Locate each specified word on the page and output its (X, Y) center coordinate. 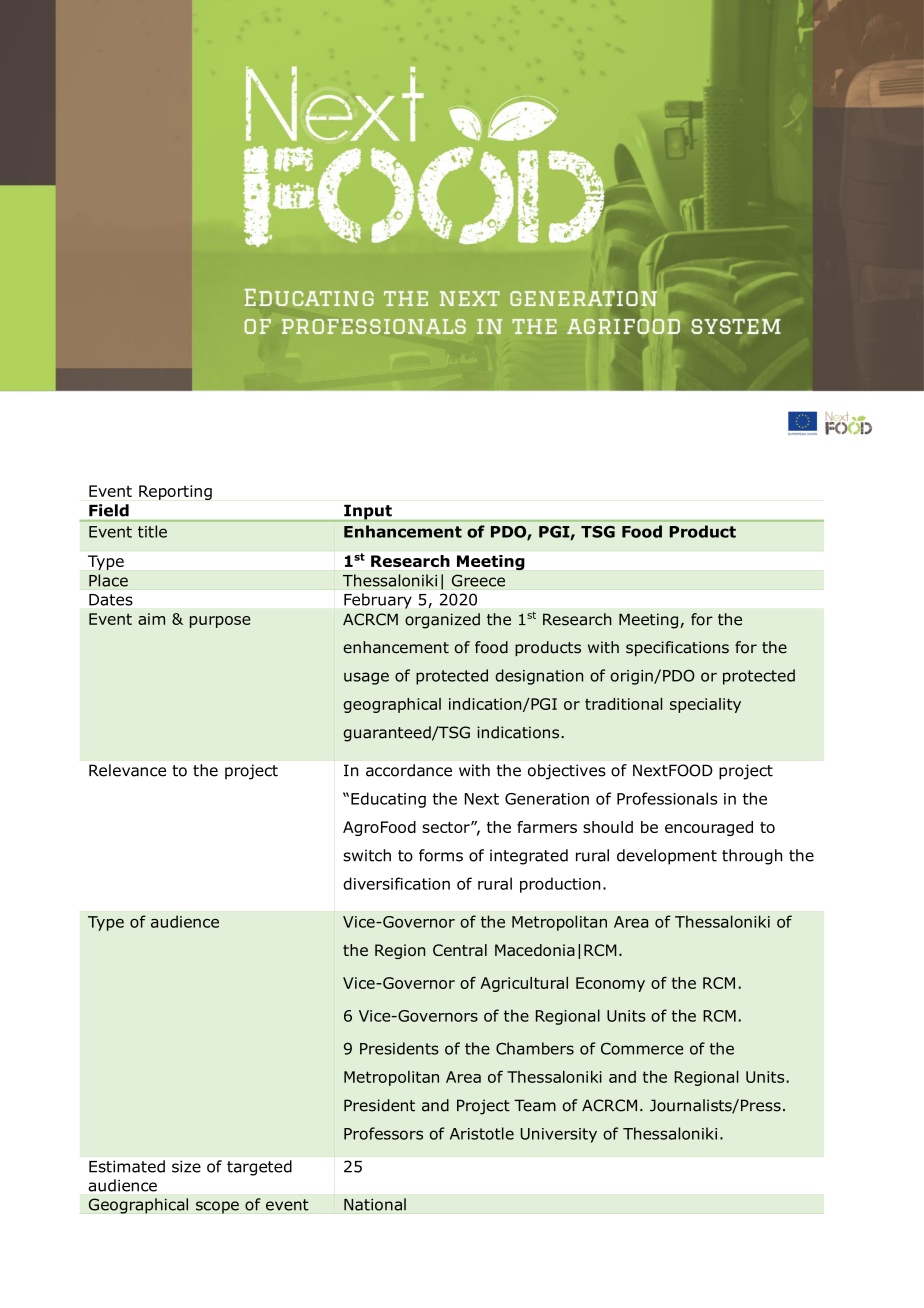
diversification (396, 883)
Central (460, 950)
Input (368, 513)
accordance (409, 770)
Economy (610, 984)
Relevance (127, 770)
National (375, 1204)
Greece (478, 580)
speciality (705, 705)
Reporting (175, 492)
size (186, 1166)
